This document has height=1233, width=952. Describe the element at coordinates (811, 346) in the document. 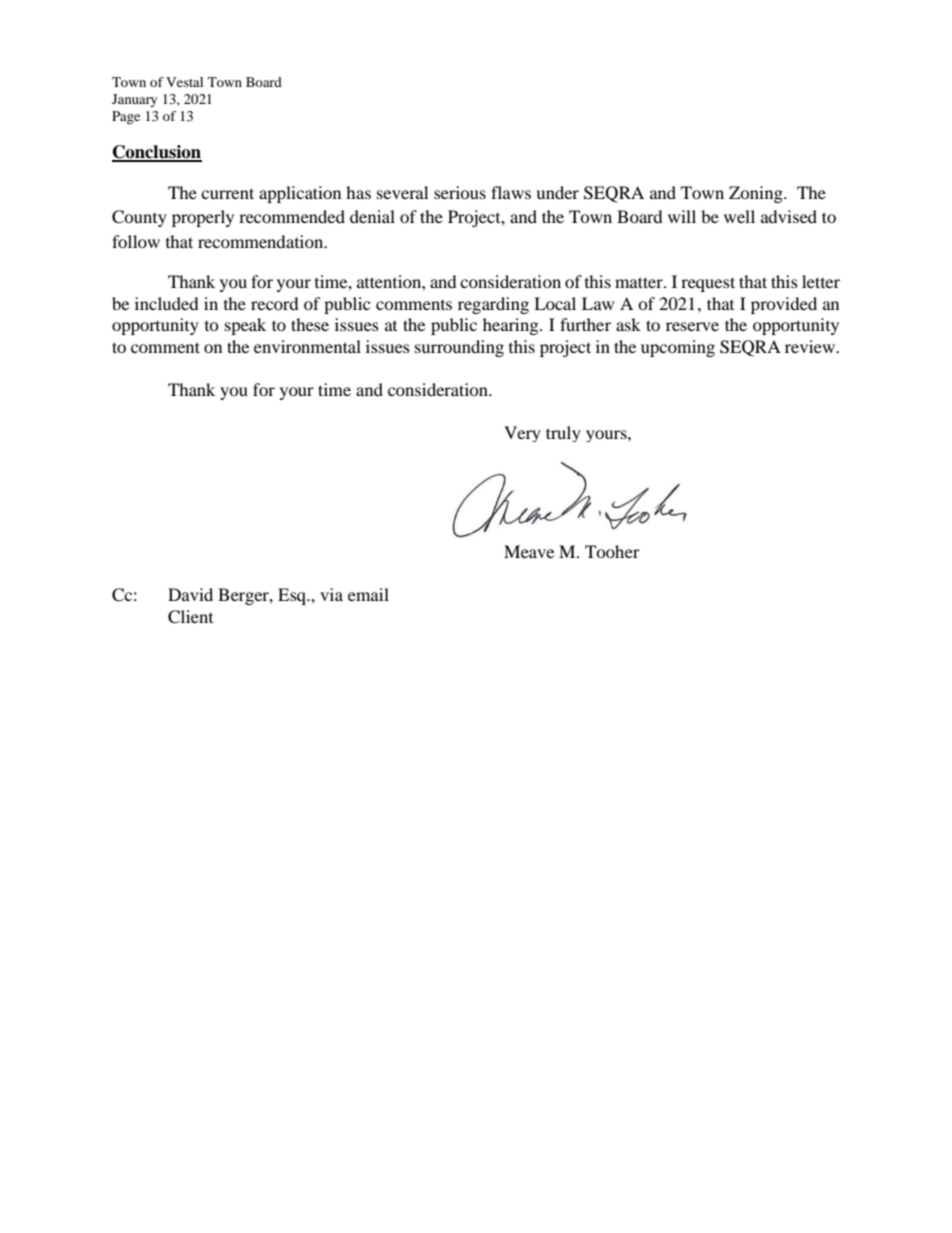

I see `review` at that location.
